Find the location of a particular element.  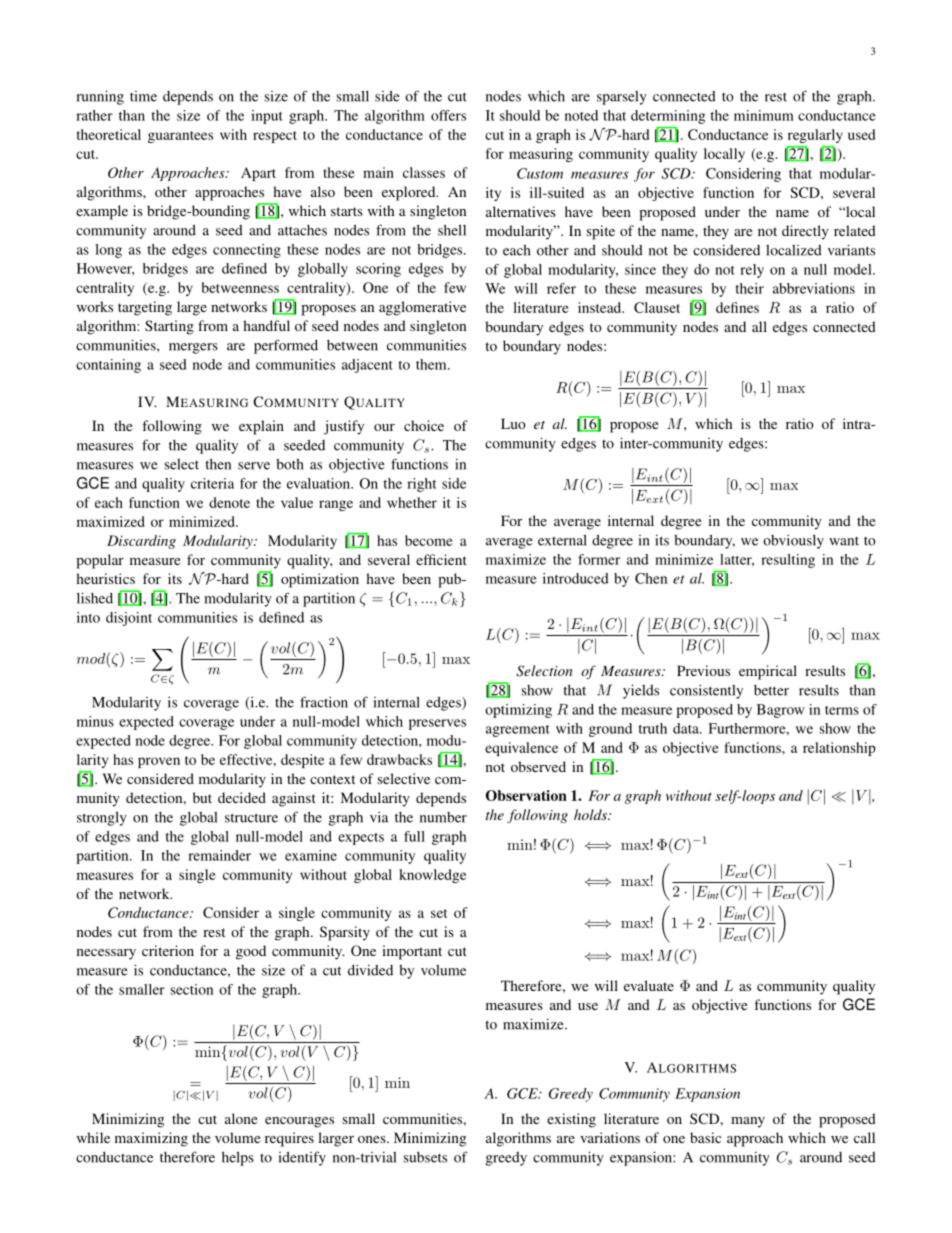

number is located at coordinates (443, 817).
